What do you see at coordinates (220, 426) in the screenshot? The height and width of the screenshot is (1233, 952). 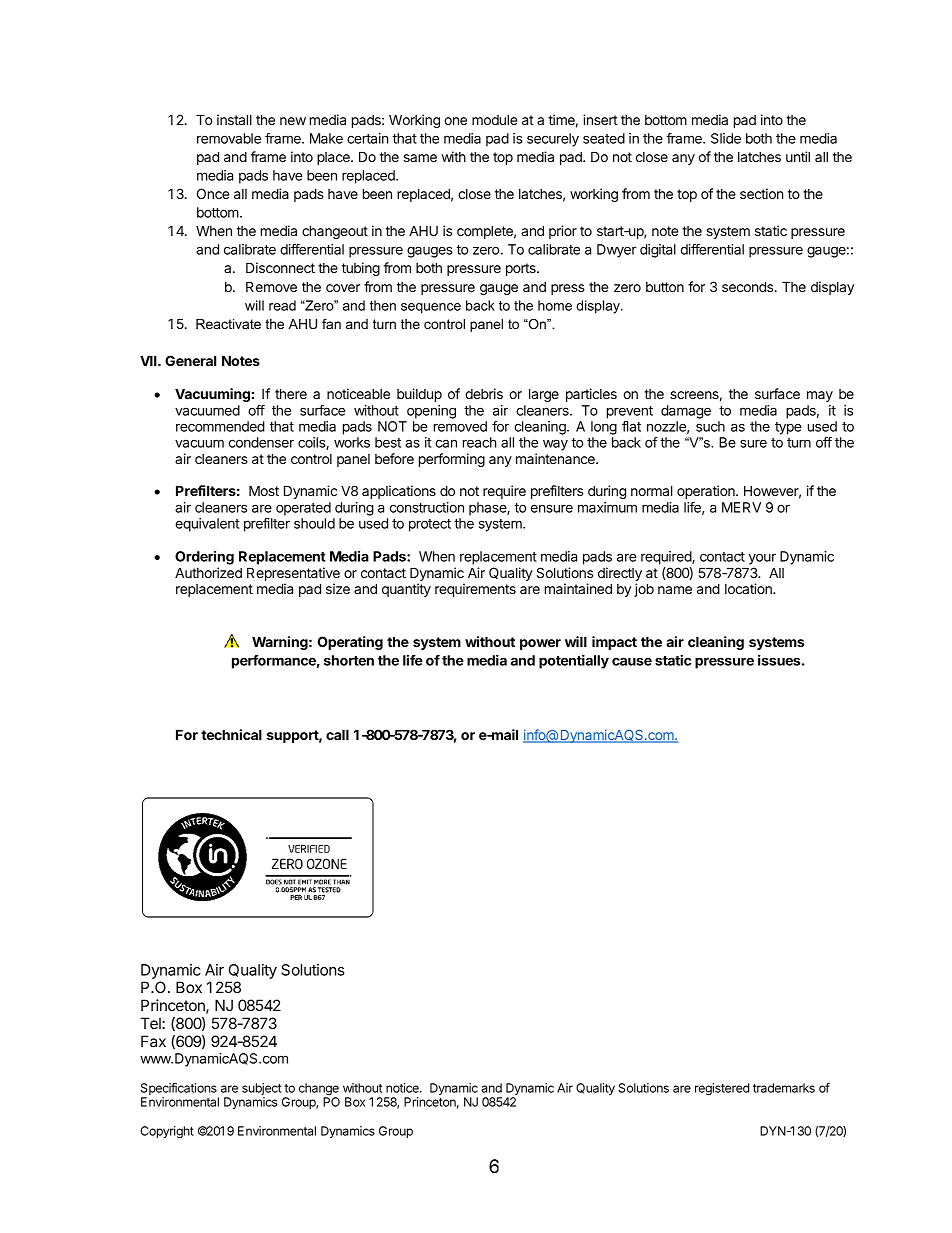 I see `recommended` at bounding box center [220, 426].
